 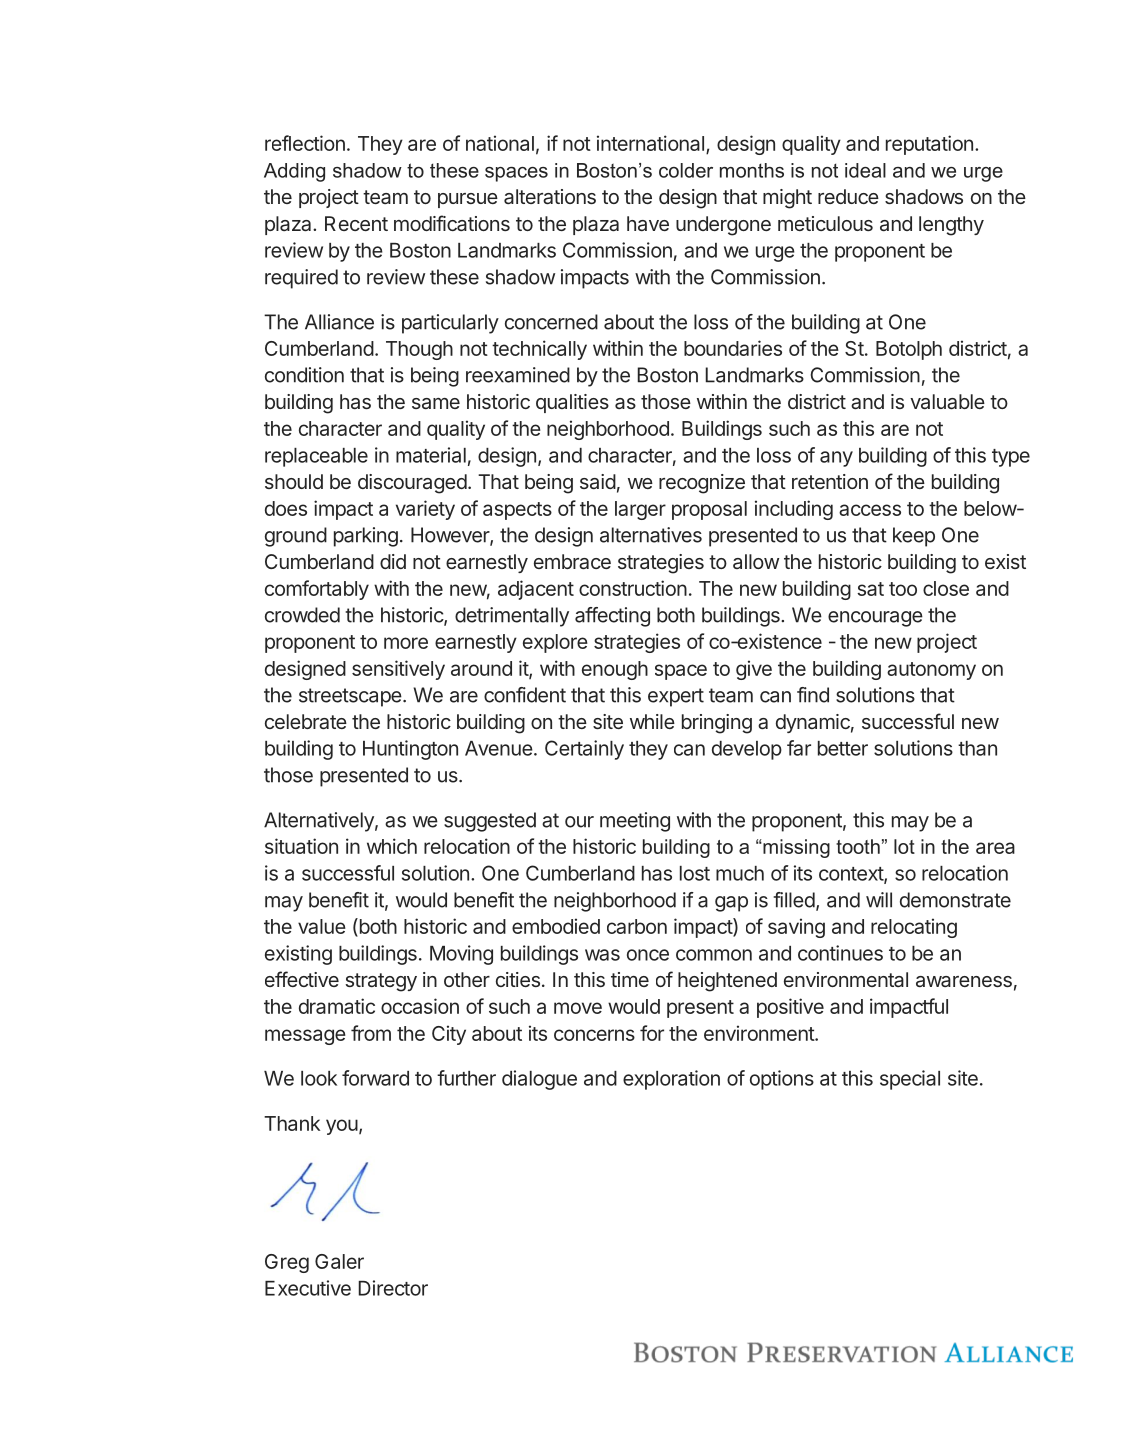 I want to click on colder, so click(x=686, y=170).
